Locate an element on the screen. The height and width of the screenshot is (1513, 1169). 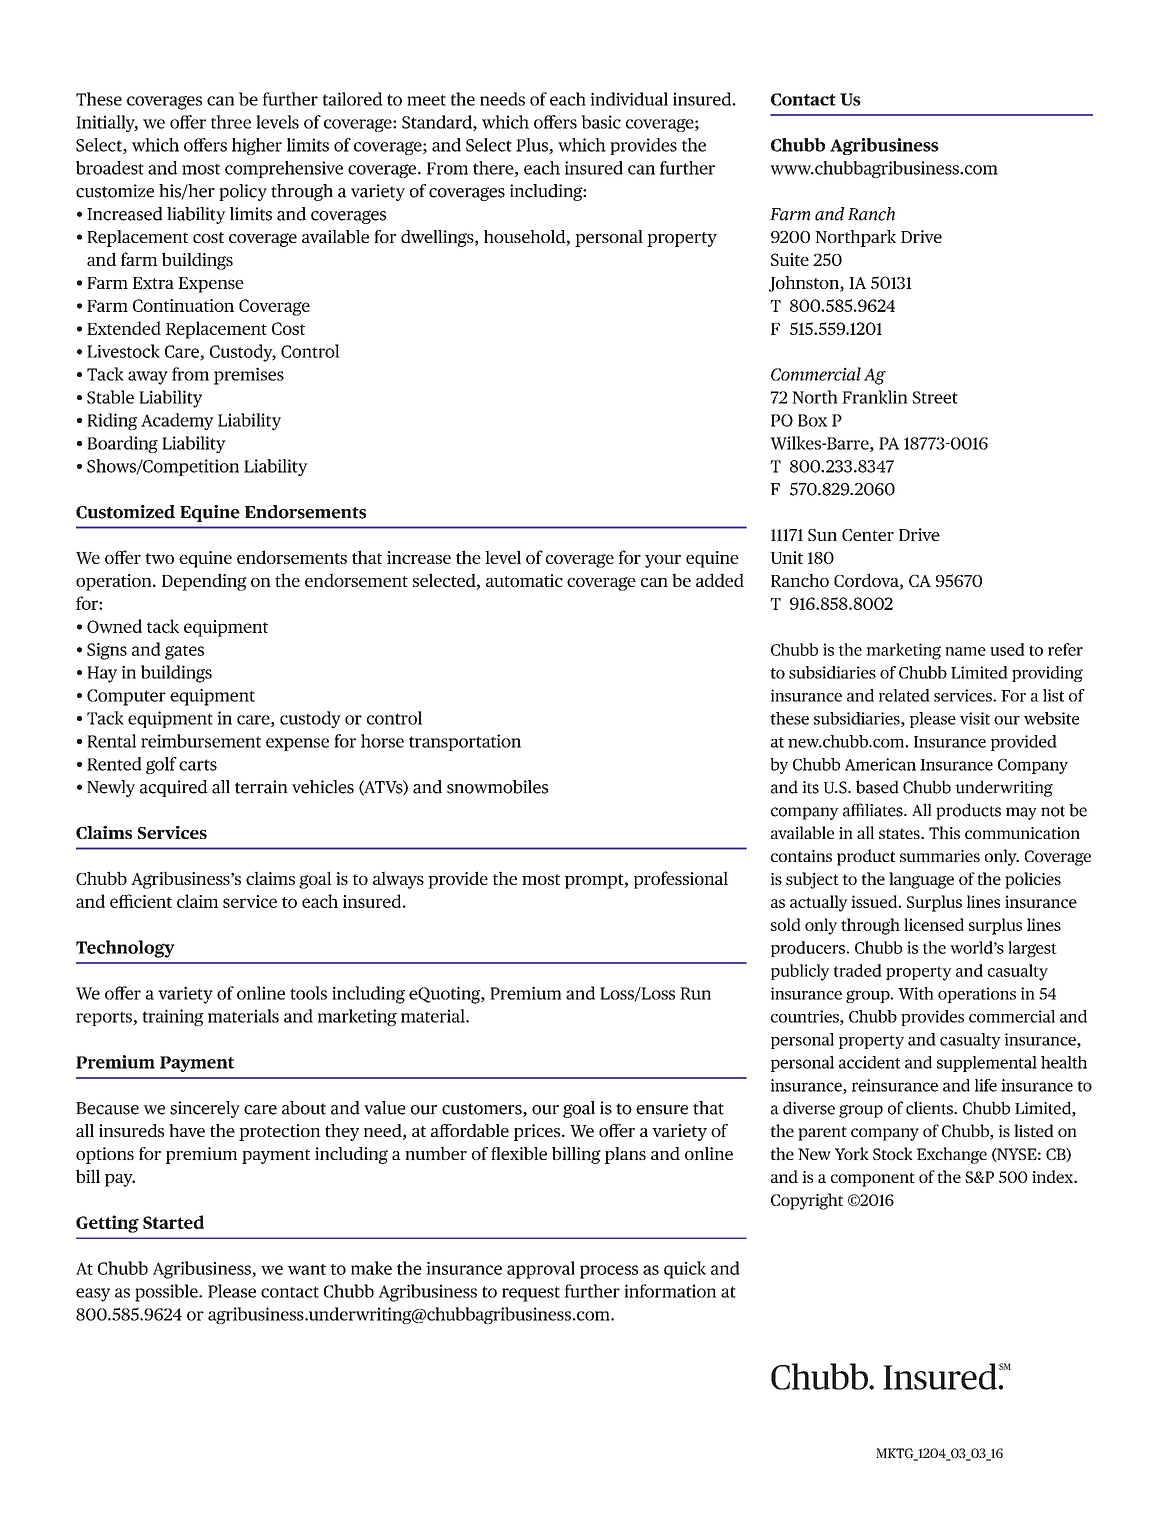
possible is located at coordinates (167, 1293).
